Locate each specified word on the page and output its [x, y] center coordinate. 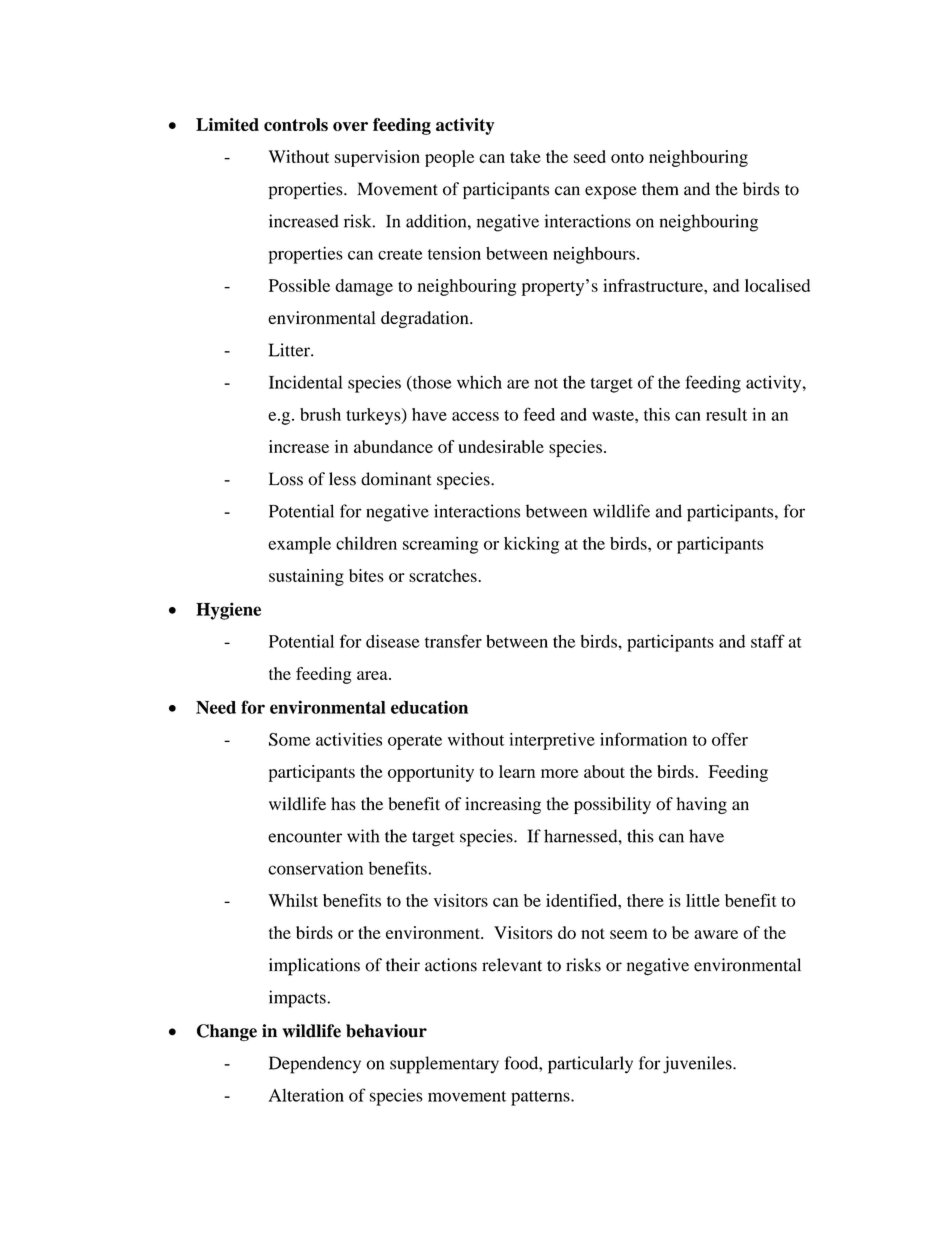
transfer [453, 641]
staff [768, 641]
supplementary [444, 1065]
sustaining [306, 577]
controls [296, 124]
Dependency [315, 1065]
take [525, 156]
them [660, 189]
